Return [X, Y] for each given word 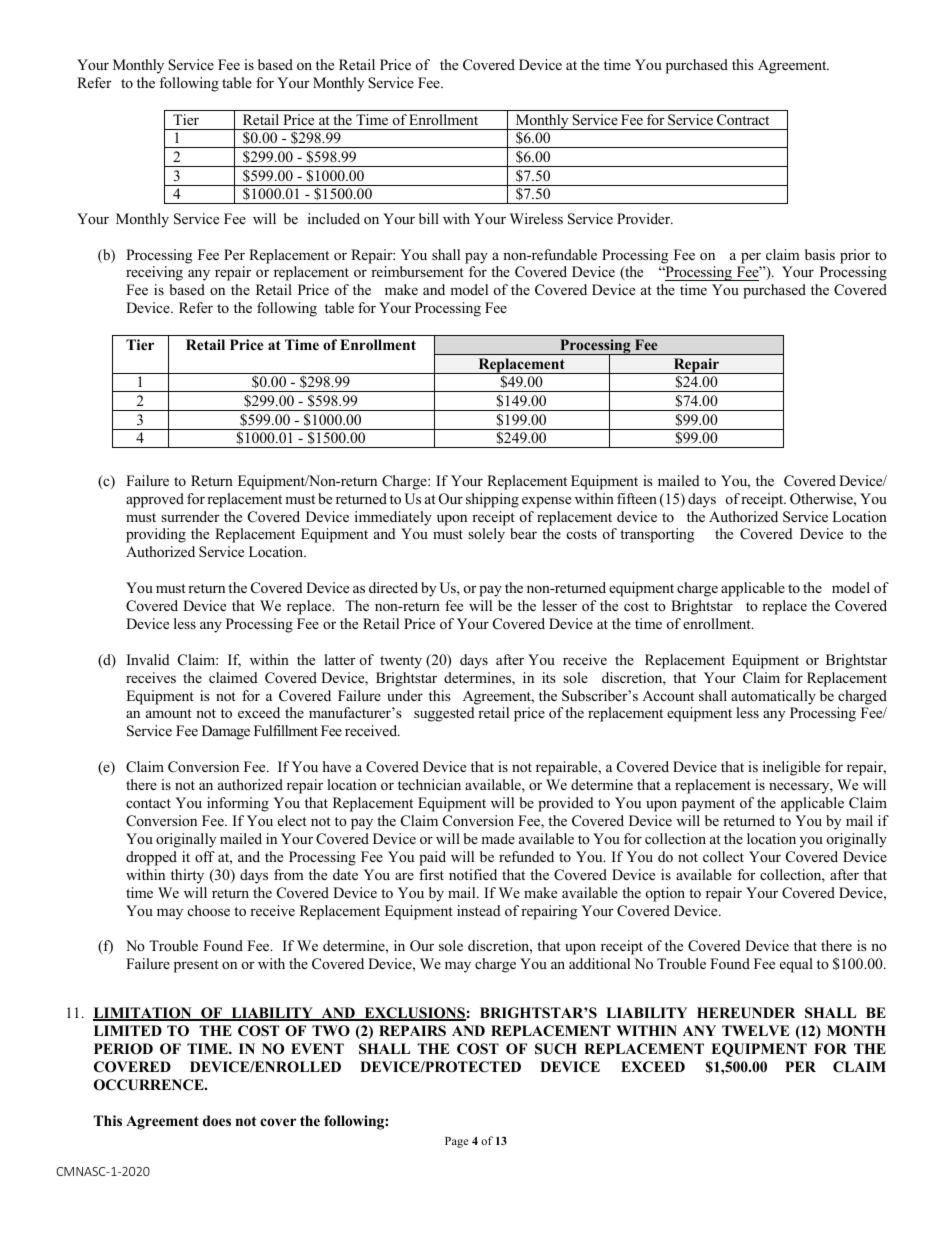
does [217, 1121]
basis [820, 254]
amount [169, 713]
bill [429, 218]
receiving [154, 273]
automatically [773, 697]
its [549, 677]
